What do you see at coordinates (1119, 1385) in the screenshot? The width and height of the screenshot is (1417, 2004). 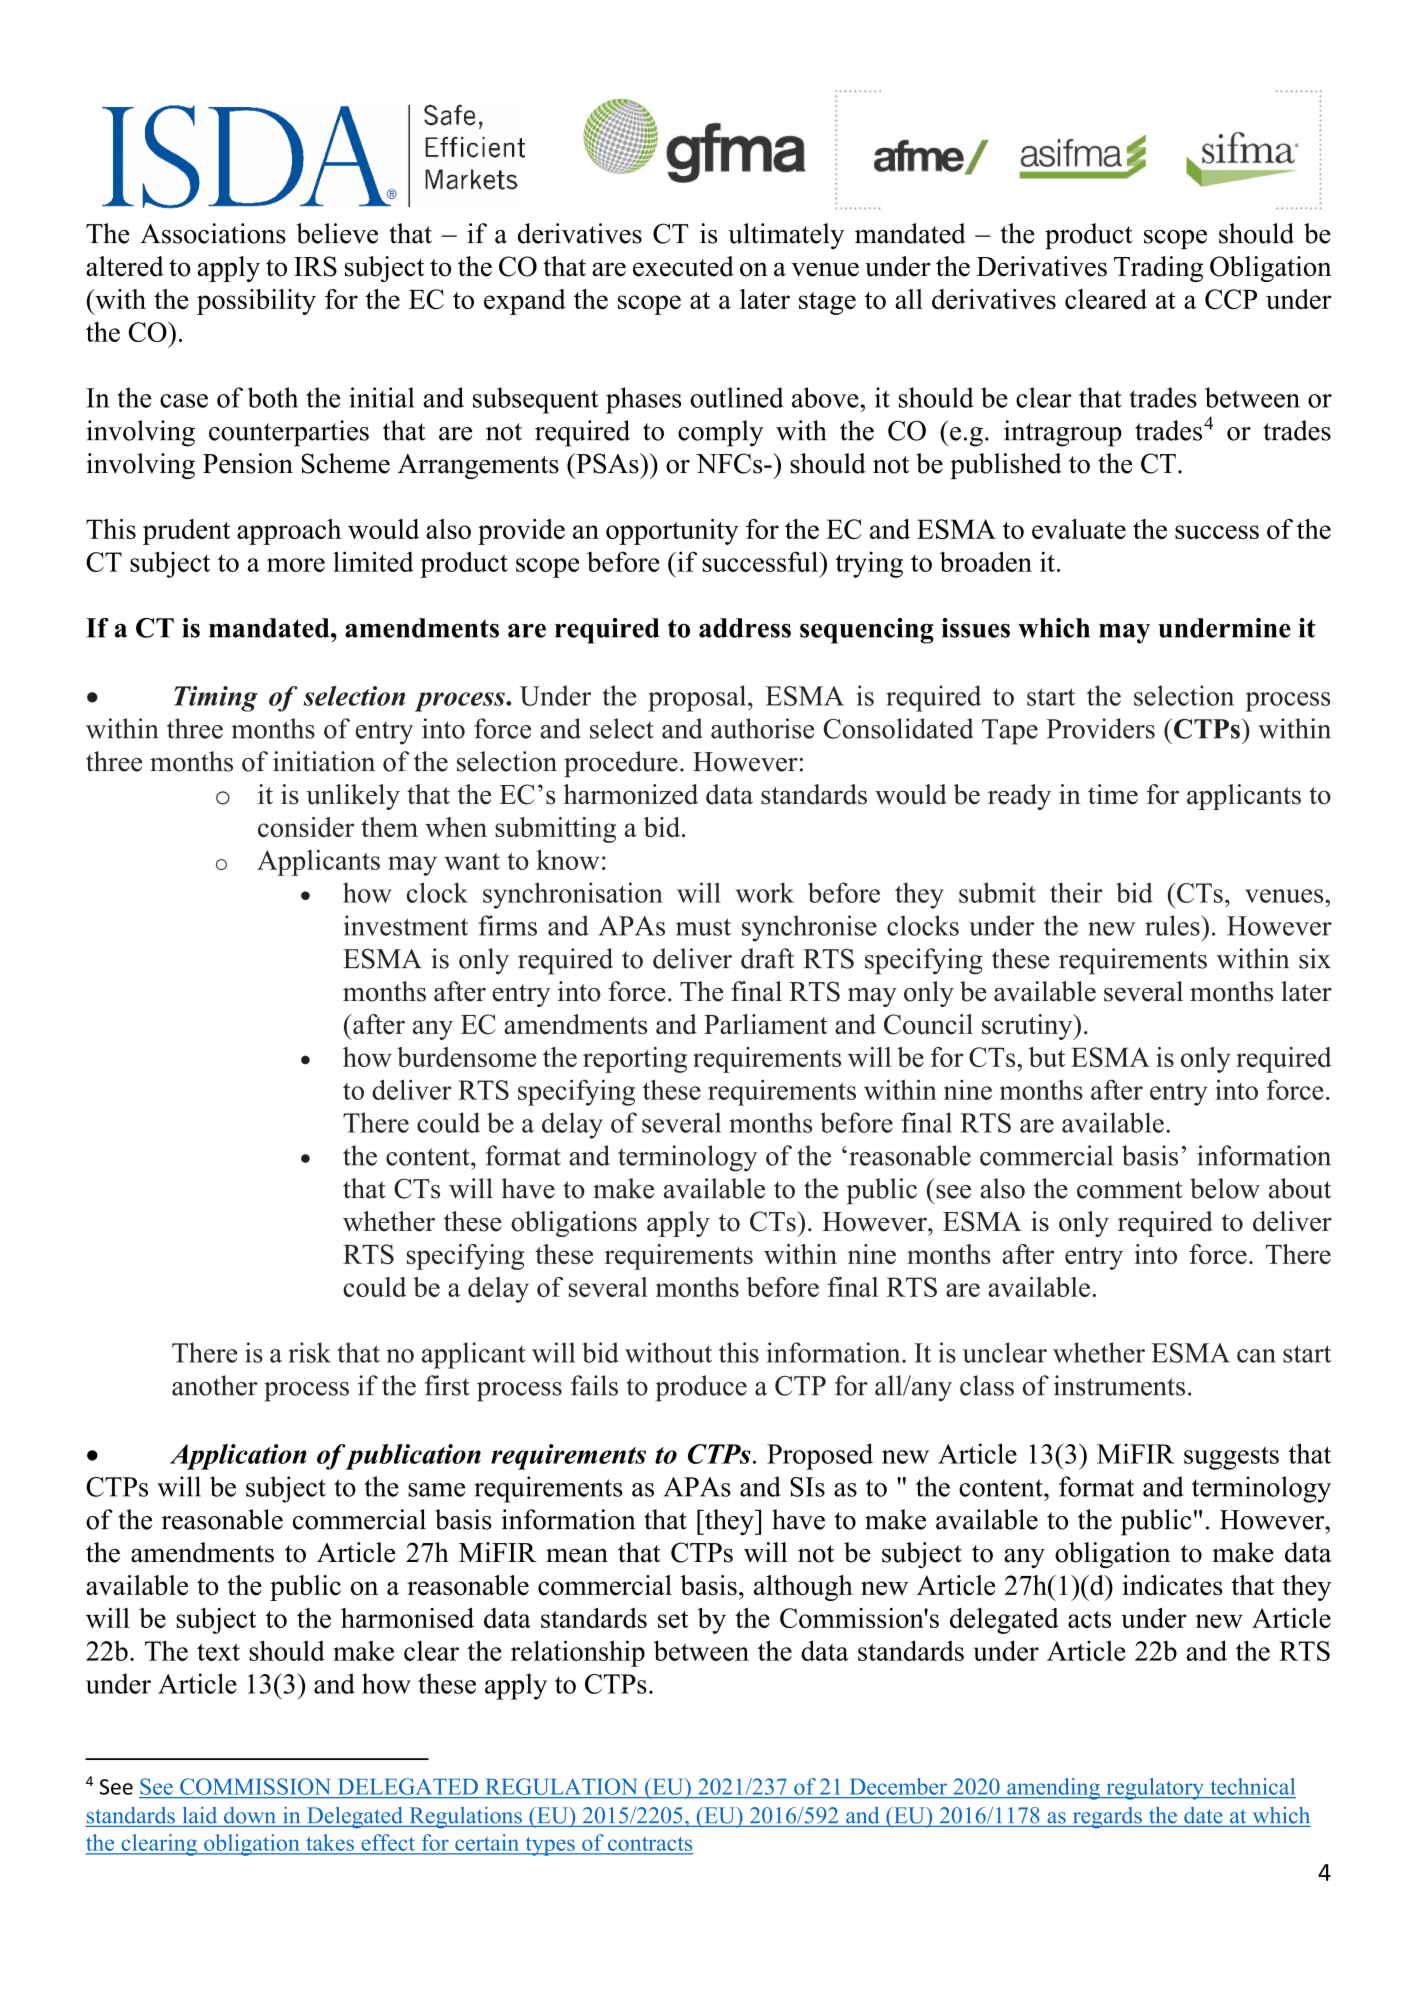 I see `instruments` at bounding box center [1119, 1385].
